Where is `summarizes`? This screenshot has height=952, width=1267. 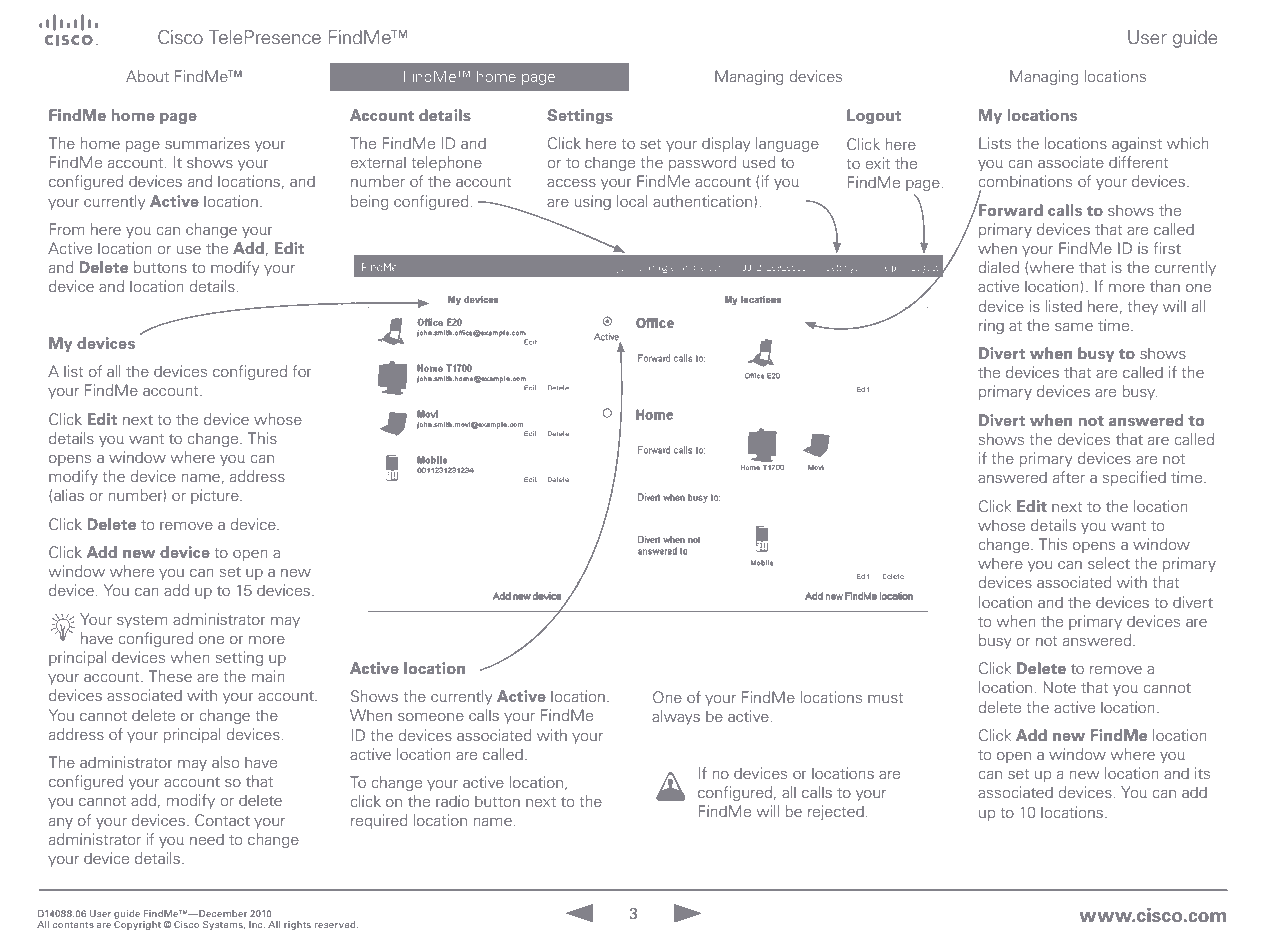 summarizes is located at coordinates (207, 143).
